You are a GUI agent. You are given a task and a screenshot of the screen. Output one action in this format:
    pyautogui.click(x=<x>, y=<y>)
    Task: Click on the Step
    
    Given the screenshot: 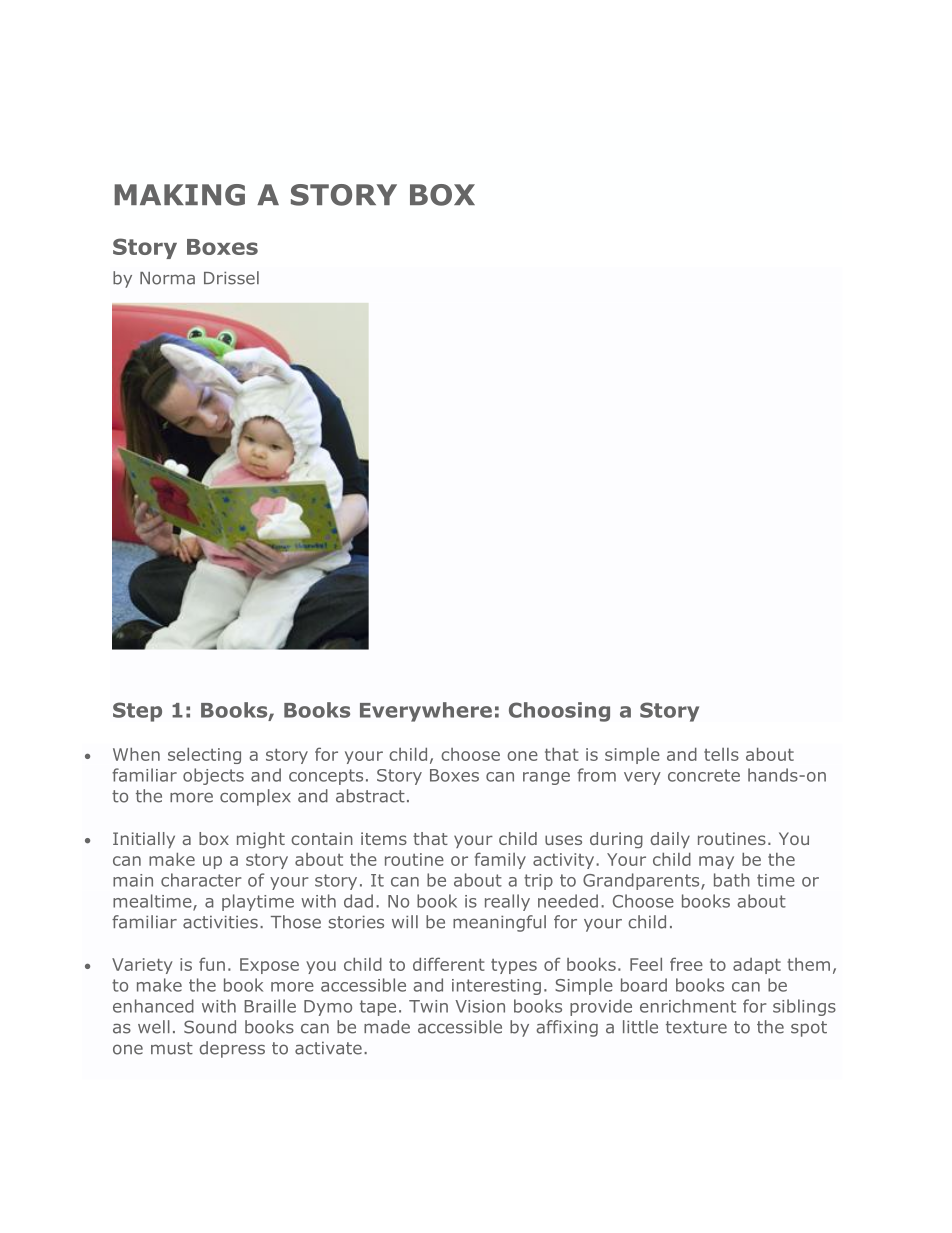 What is the action you would take?
    pyautogui.click(x=137, y=712)
